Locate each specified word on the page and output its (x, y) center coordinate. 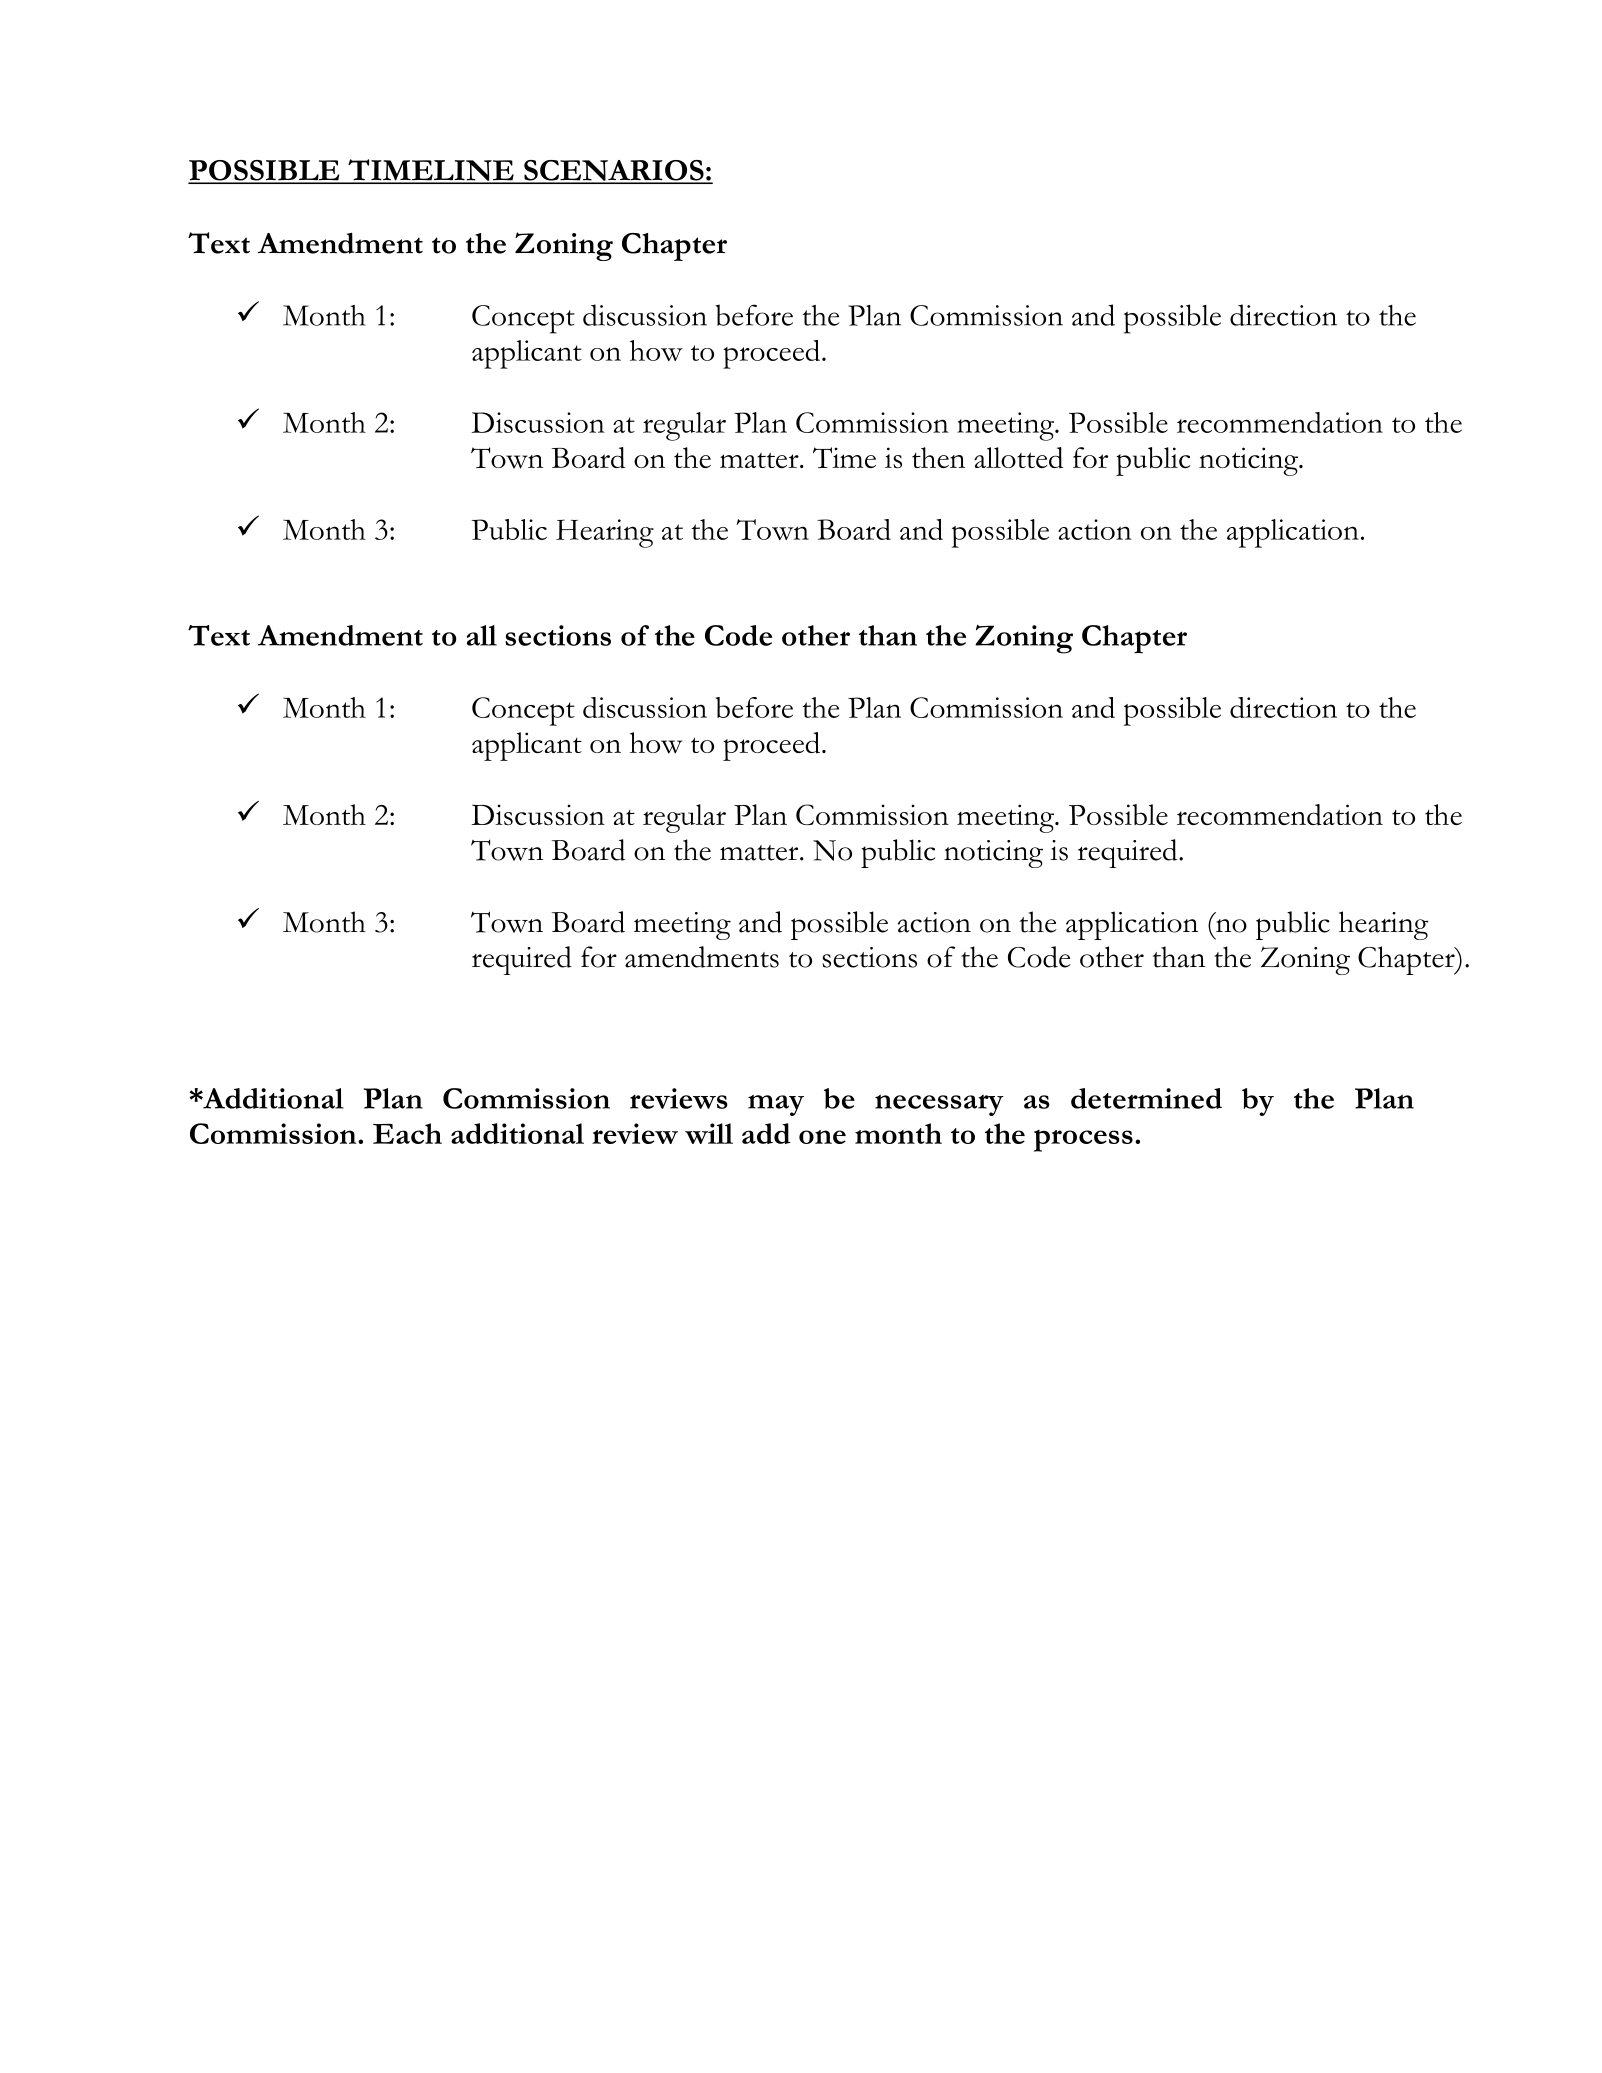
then (938, 457)
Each (407, 1133)
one (822, 1137)
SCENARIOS (614, 171)
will (709, 1133)
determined (1146, 1098)
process (1083, 1141)
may (776, 1105)
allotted (1018, 457)
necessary (939, 1105)
